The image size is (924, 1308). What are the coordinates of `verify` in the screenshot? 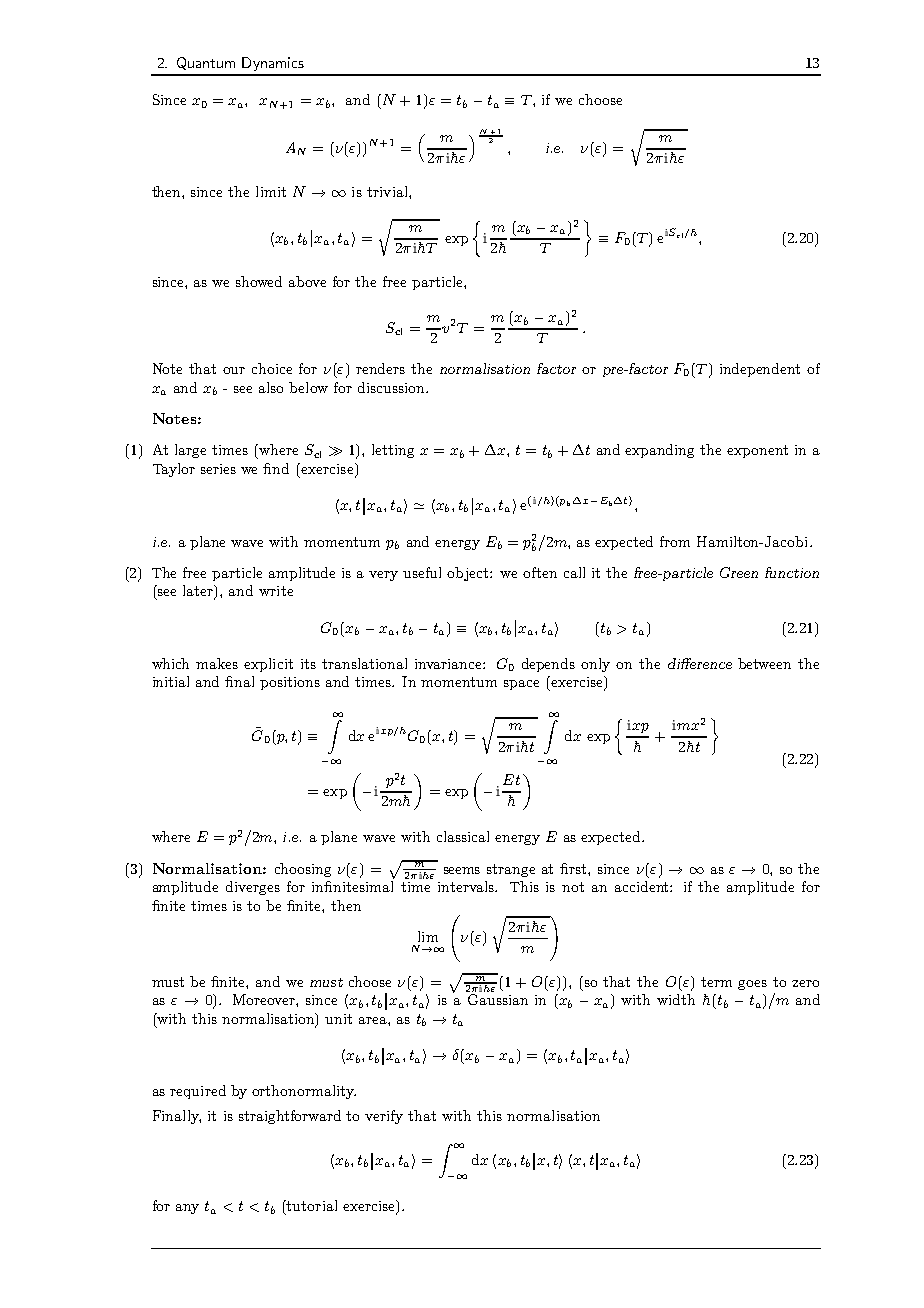 It's located at (384, 1117).
